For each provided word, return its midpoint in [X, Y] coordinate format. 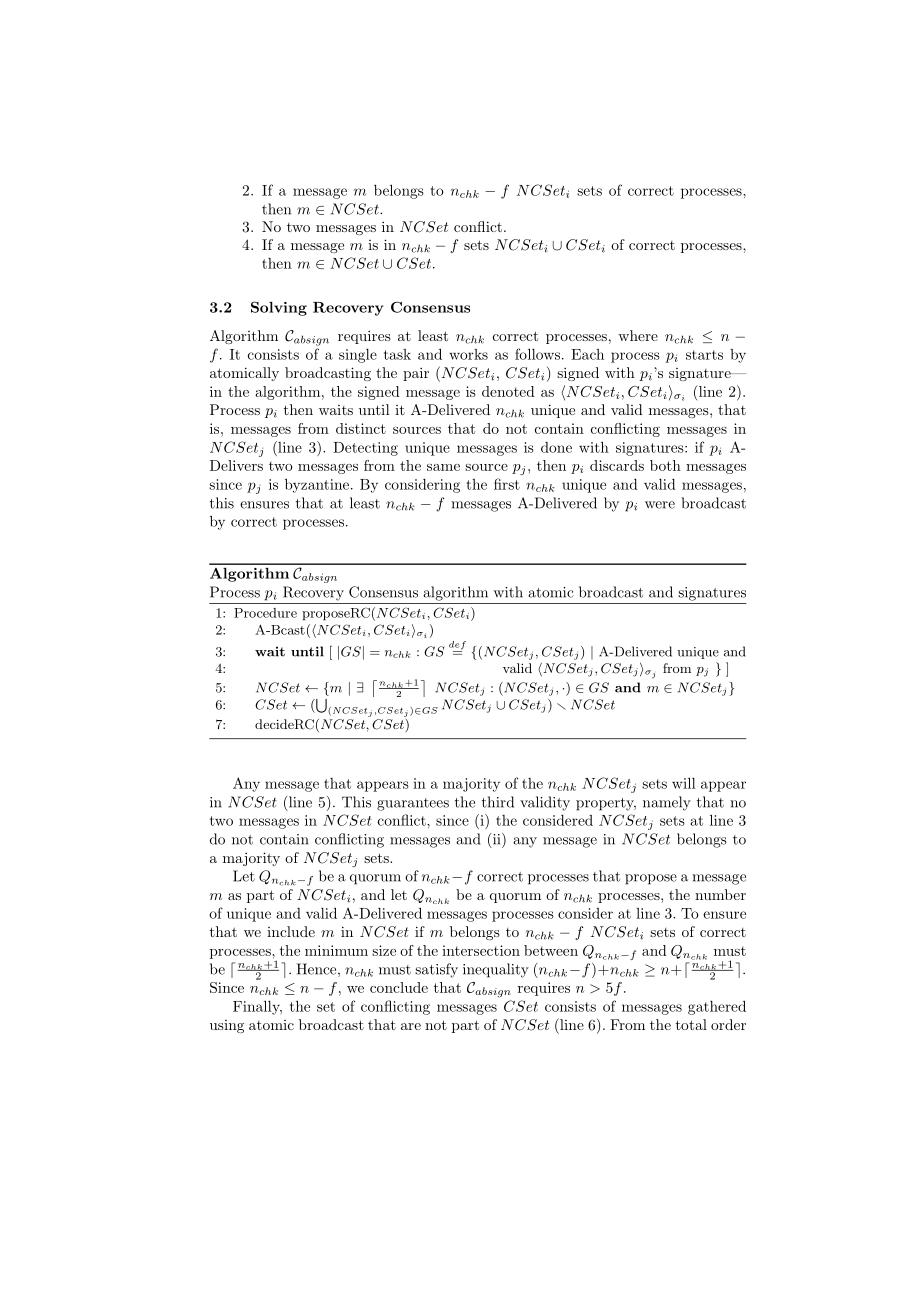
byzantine [317, 486]
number [720, 894]
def [457, 646]
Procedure [265, 613]
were [660, 505]
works [468, 354]
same [443, 467]
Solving [279, 308]
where [638, 335]
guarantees [413, 804]
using [227, 1026]
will [684, 783]
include [291, 931]
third [498, 802]
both [665, 465]
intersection [481, 950]
